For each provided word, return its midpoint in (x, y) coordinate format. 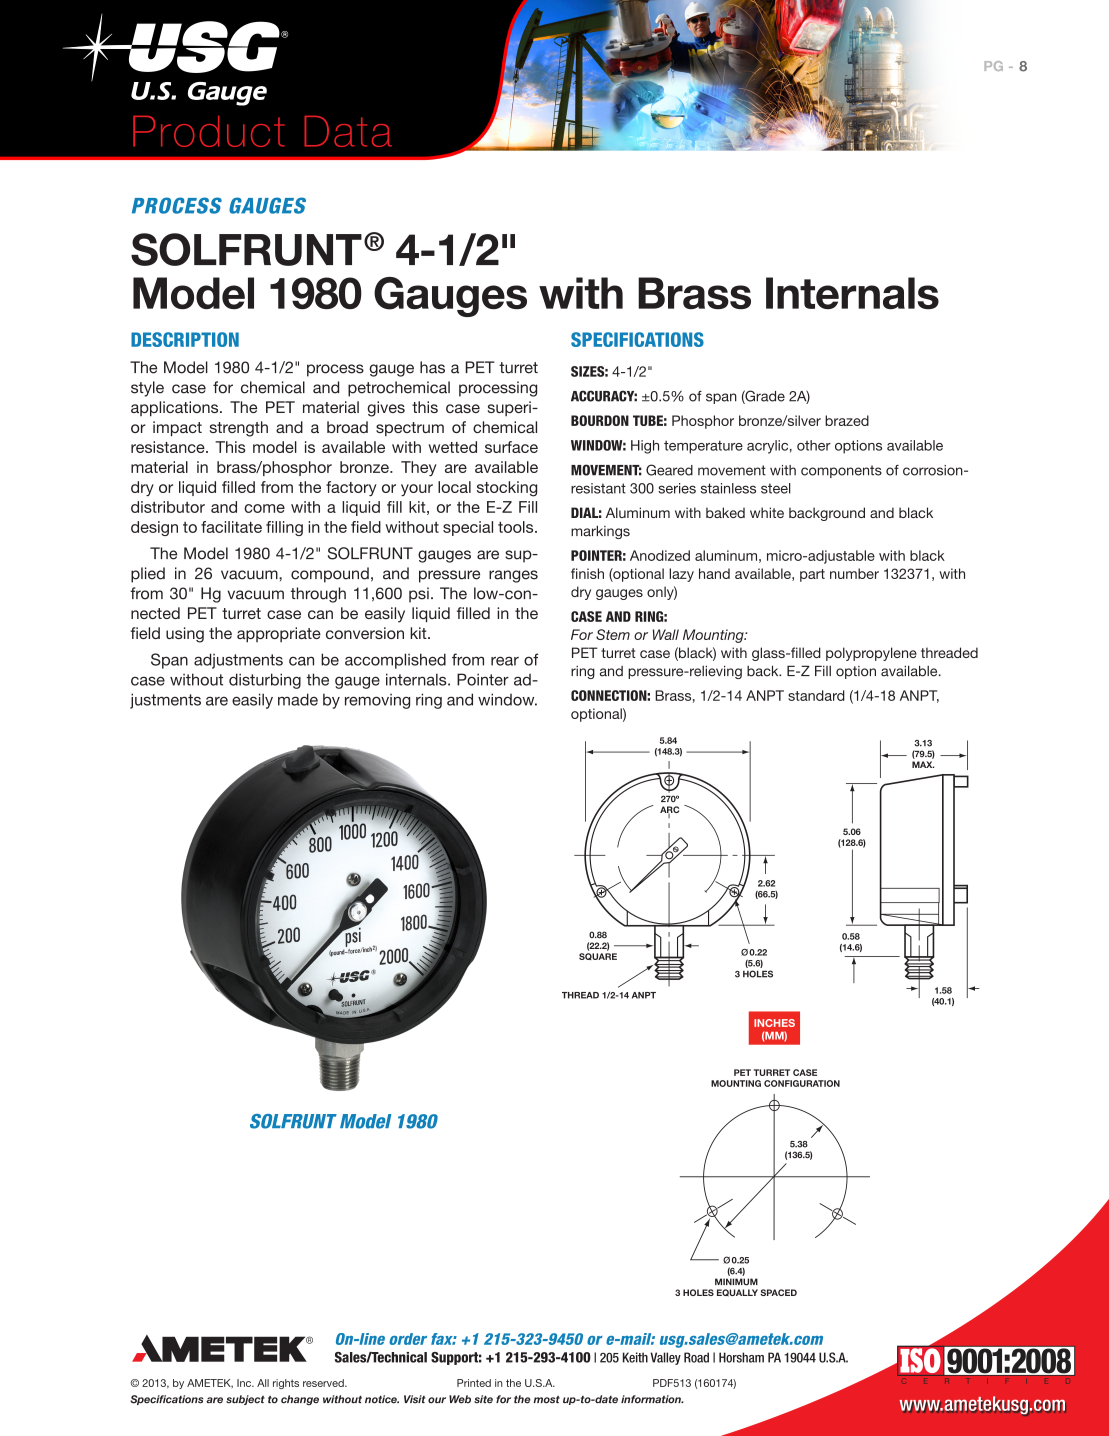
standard (816, 695)
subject (245, 1400)
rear (505, 661)
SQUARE (598, 956)
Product (209, 131)
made (298, 699)
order (408, 1339)
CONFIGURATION (802, 1083)
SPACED (778, 1292)
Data (348, 131)
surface (511, 447)
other (814, 445)
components (841, 471)
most (546, 1400)
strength (239, 429)
